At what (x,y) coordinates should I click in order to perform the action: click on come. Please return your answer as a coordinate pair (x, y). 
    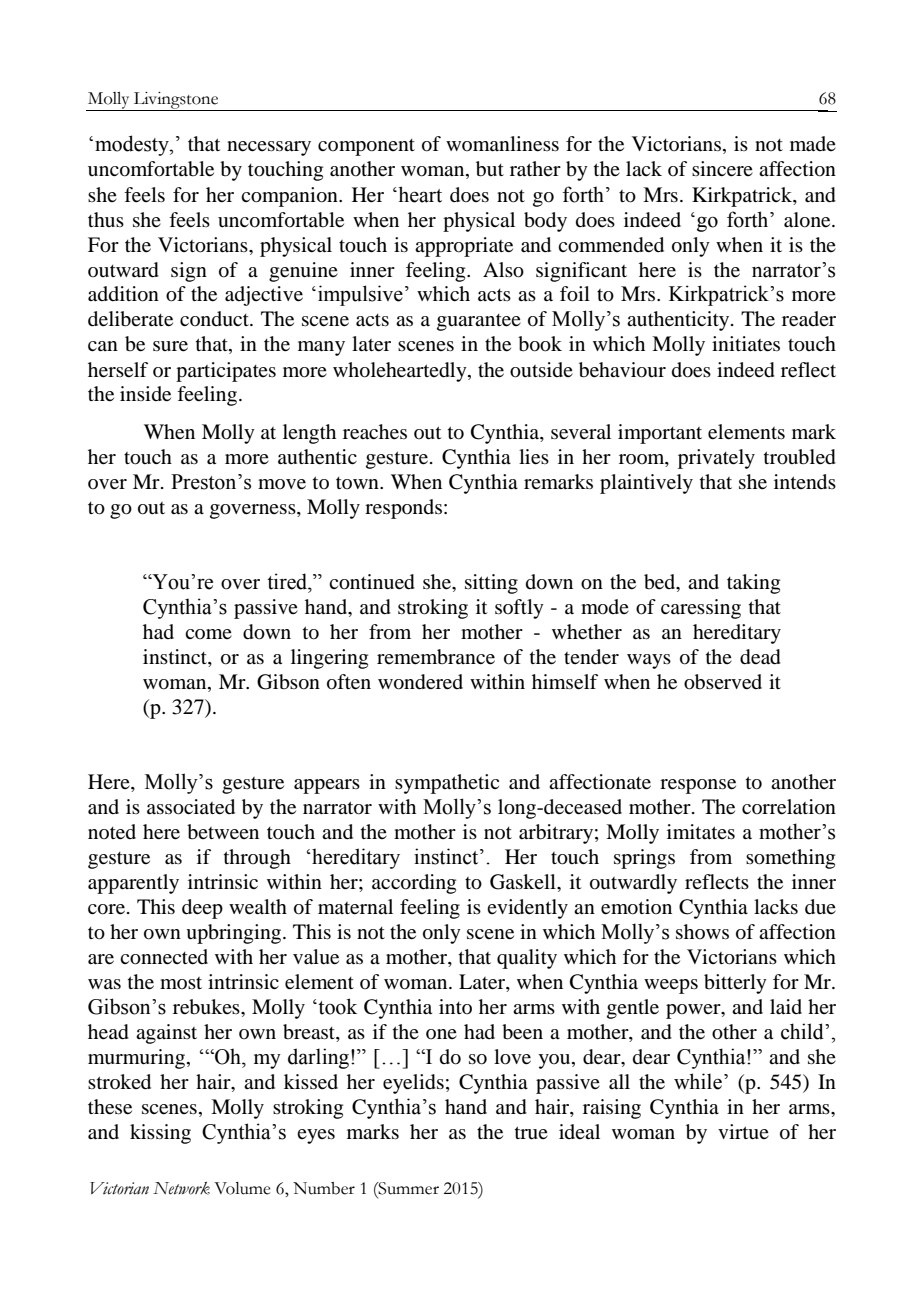
    Looking at the image, I should click on (208, 634).
